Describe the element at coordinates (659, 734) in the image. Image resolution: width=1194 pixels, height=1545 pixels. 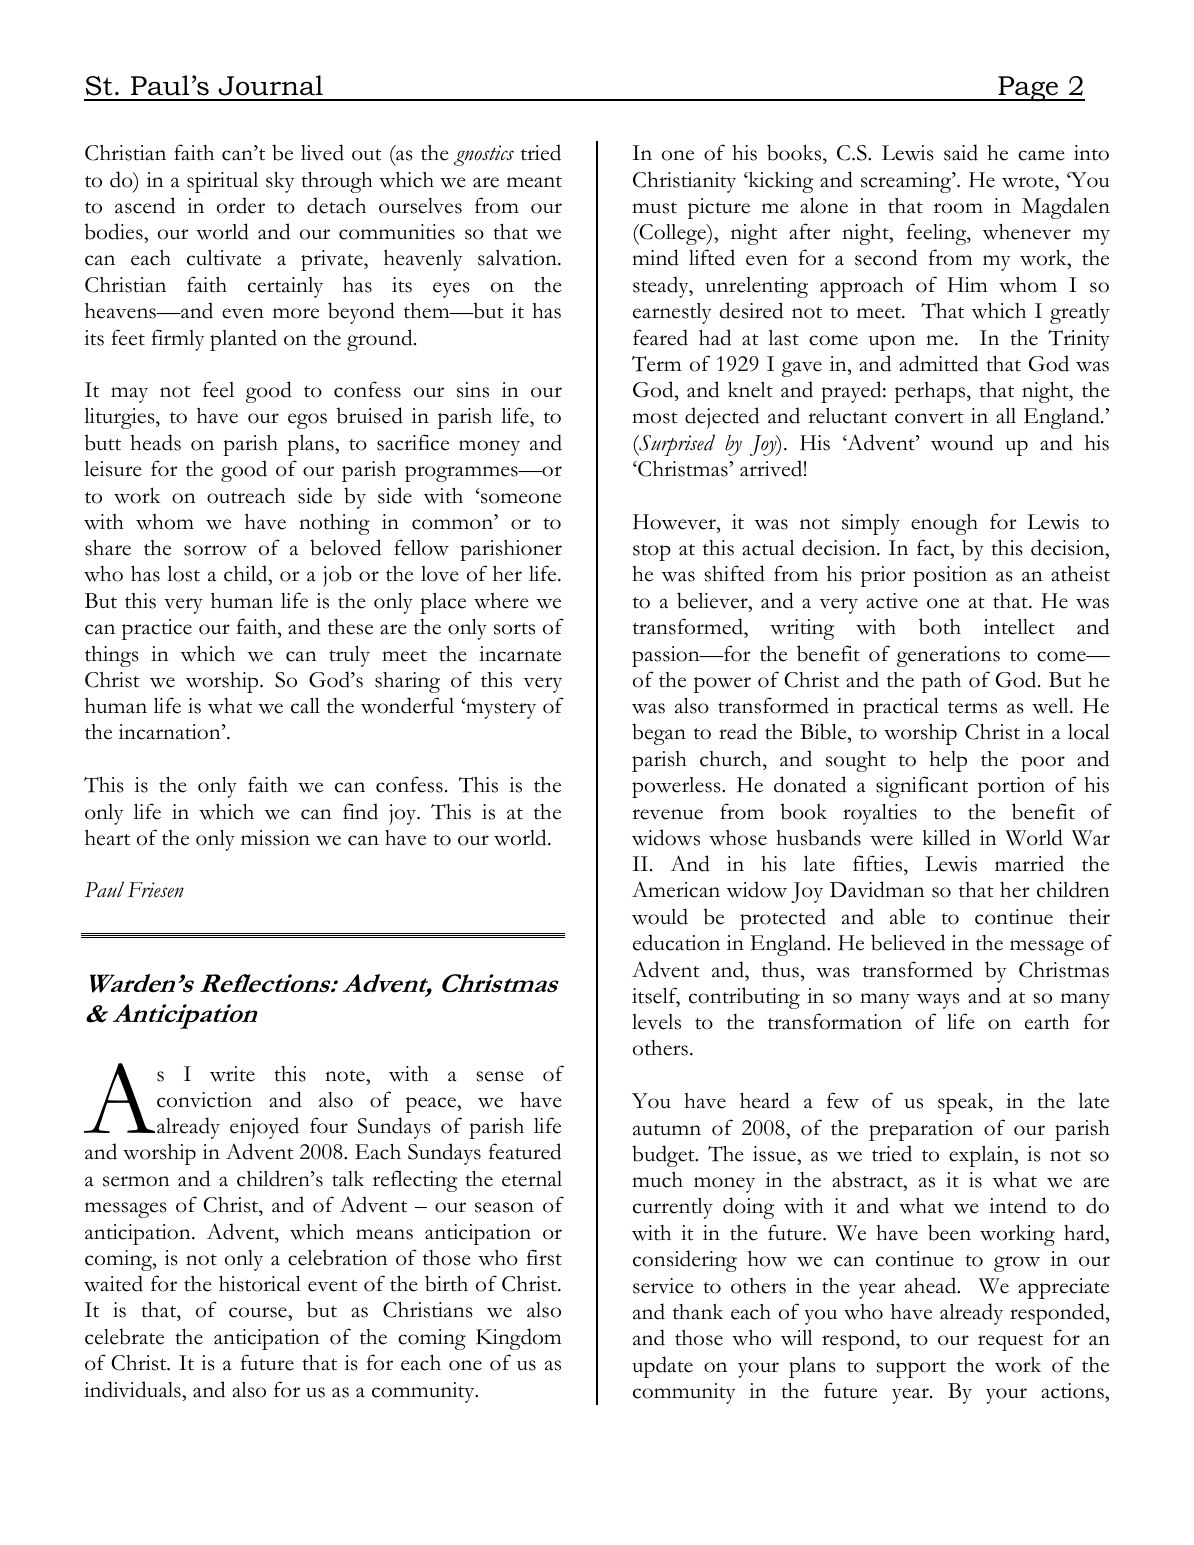
I see `began` at that location.
